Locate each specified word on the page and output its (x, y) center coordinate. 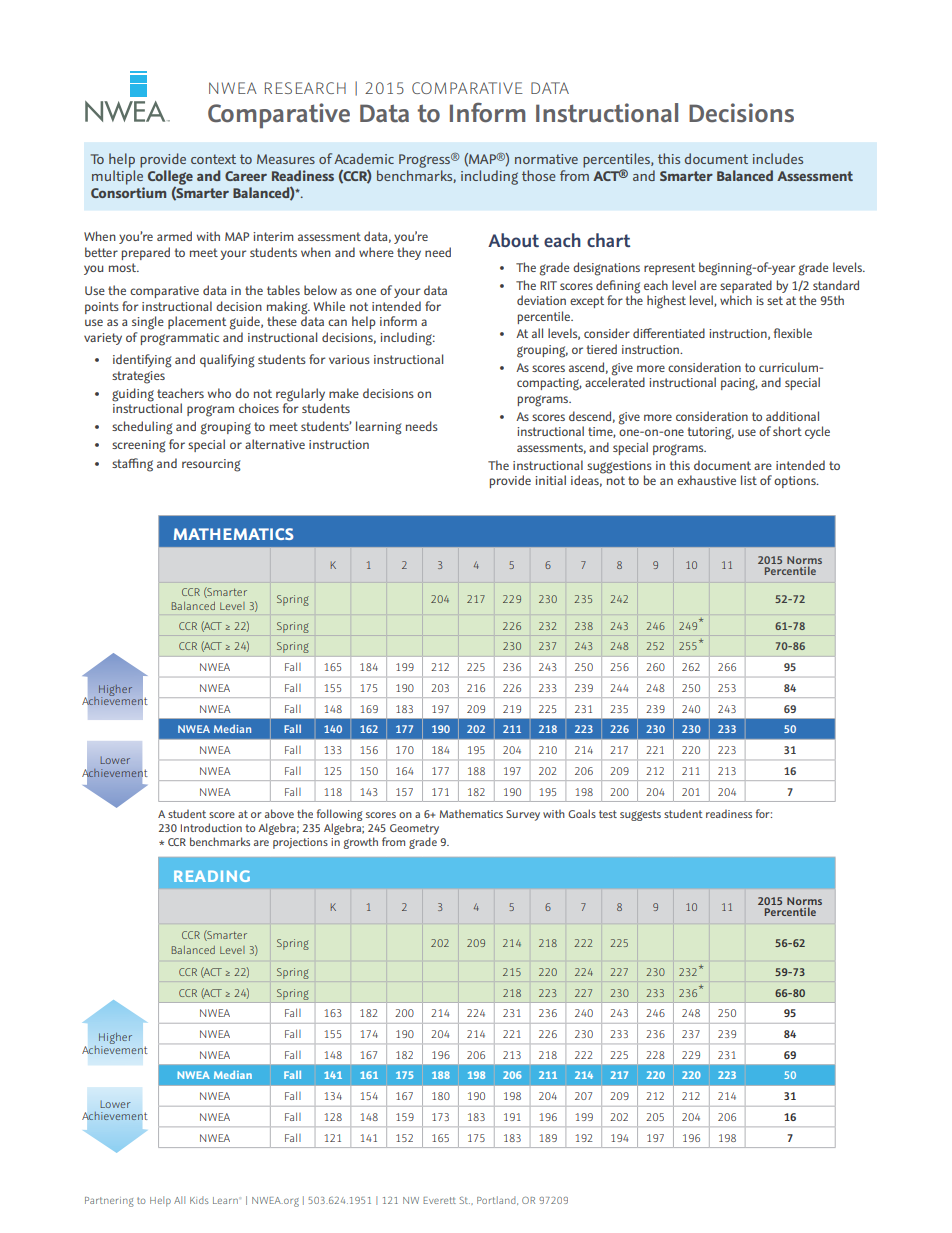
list (749, 480)
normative (546, 159)
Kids (199, 1200)
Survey (523, 815)
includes (778, 158)
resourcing (211, 465)
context (213, 159)
